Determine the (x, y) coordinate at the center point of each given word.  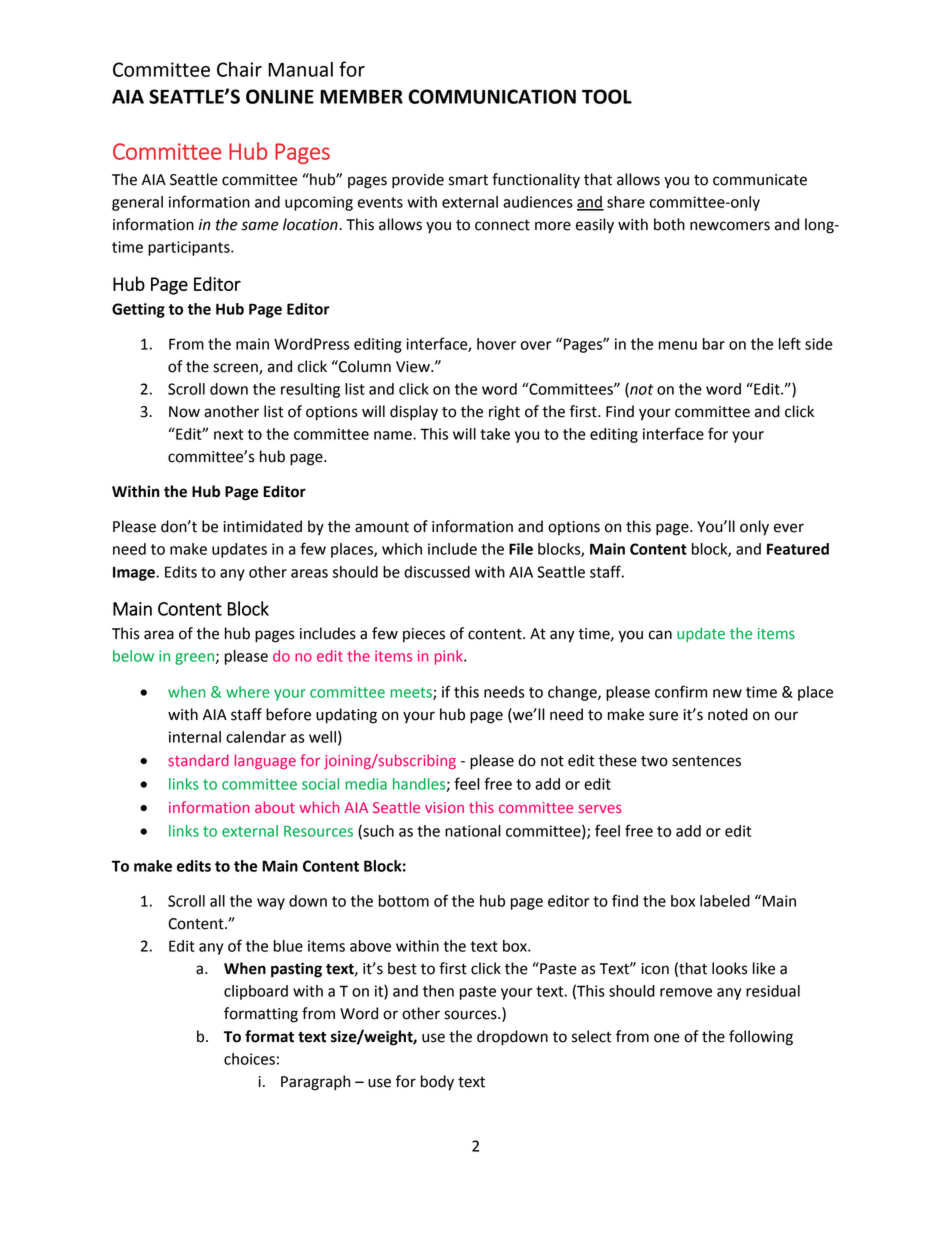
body (437, 1083)
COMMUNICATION (492, 96)
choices (249, 1059)
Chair (239, 69)
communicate (760, 180)
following (761, 1038)
